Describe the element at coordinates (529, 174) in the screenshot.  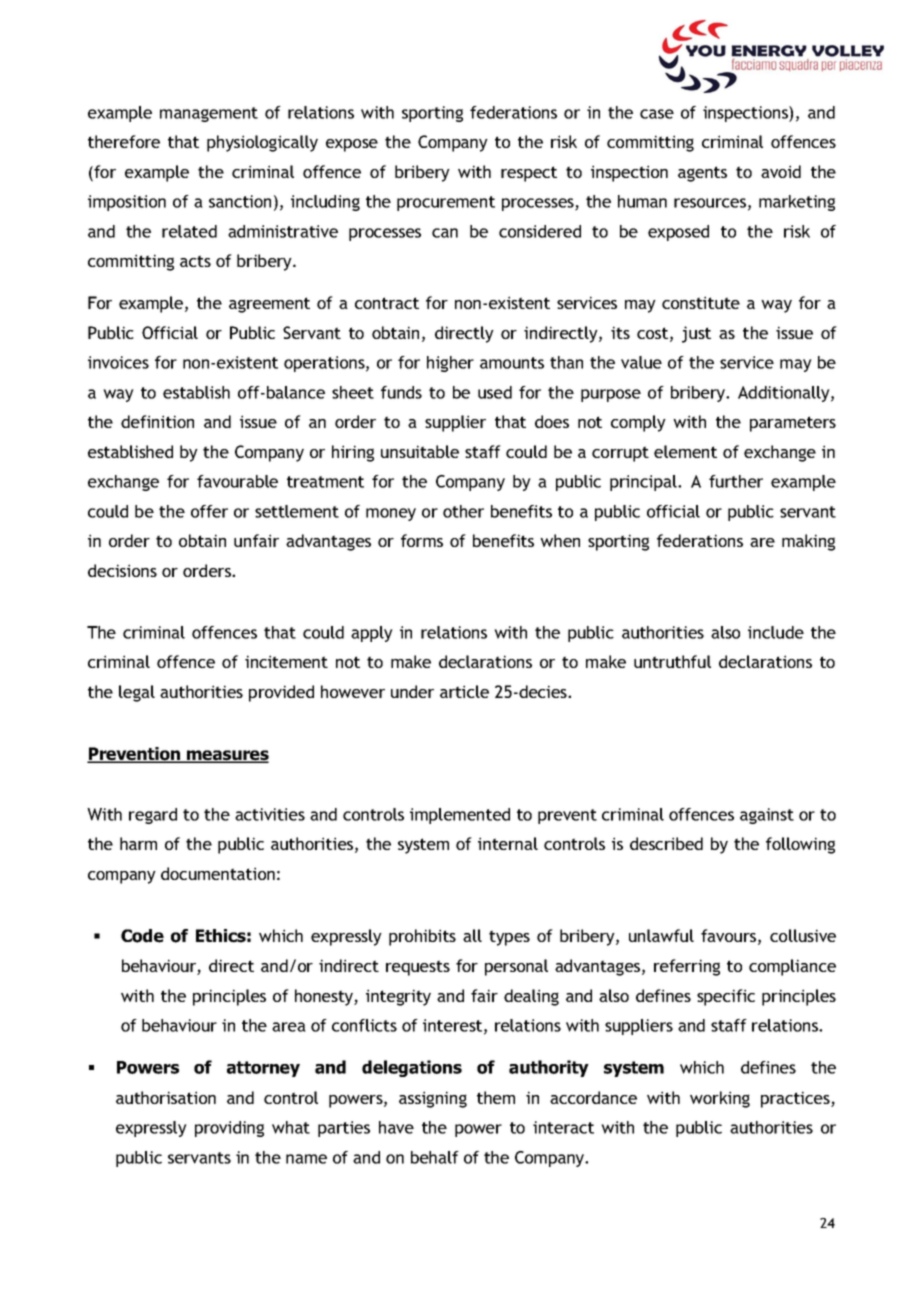
I see `respect` at that location.
